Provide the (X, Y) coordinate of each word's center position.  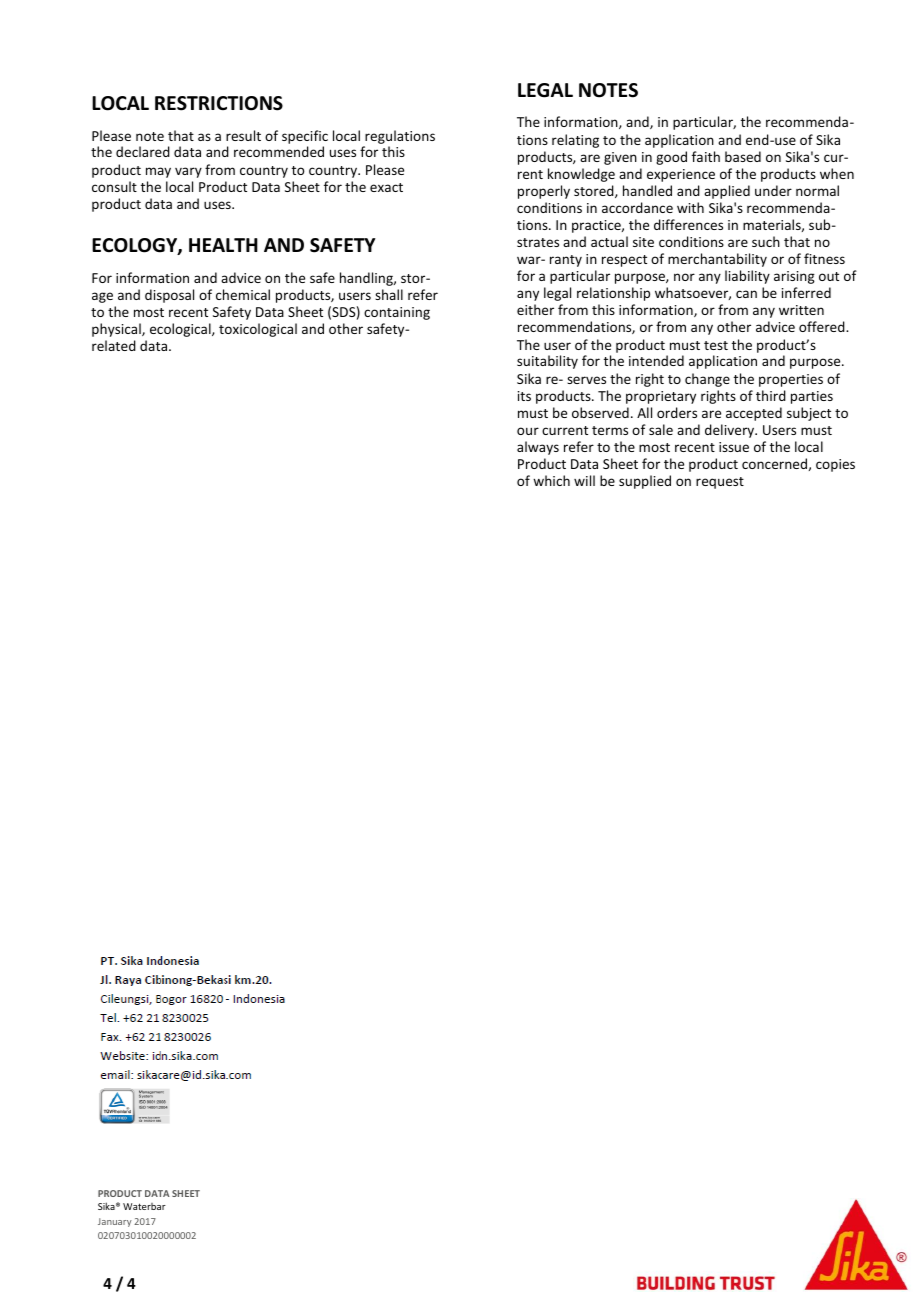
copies (835, 465)
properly (544, 192)
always (538, 448)
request (720, 483)
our (528, 431)
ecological (181, 330)
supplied (645, 482)
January (115, 1222)
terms (610, 430)
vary (188, 172)
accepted (754, 414)
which (551, 480)
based (743, 156)
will (584, 480)
